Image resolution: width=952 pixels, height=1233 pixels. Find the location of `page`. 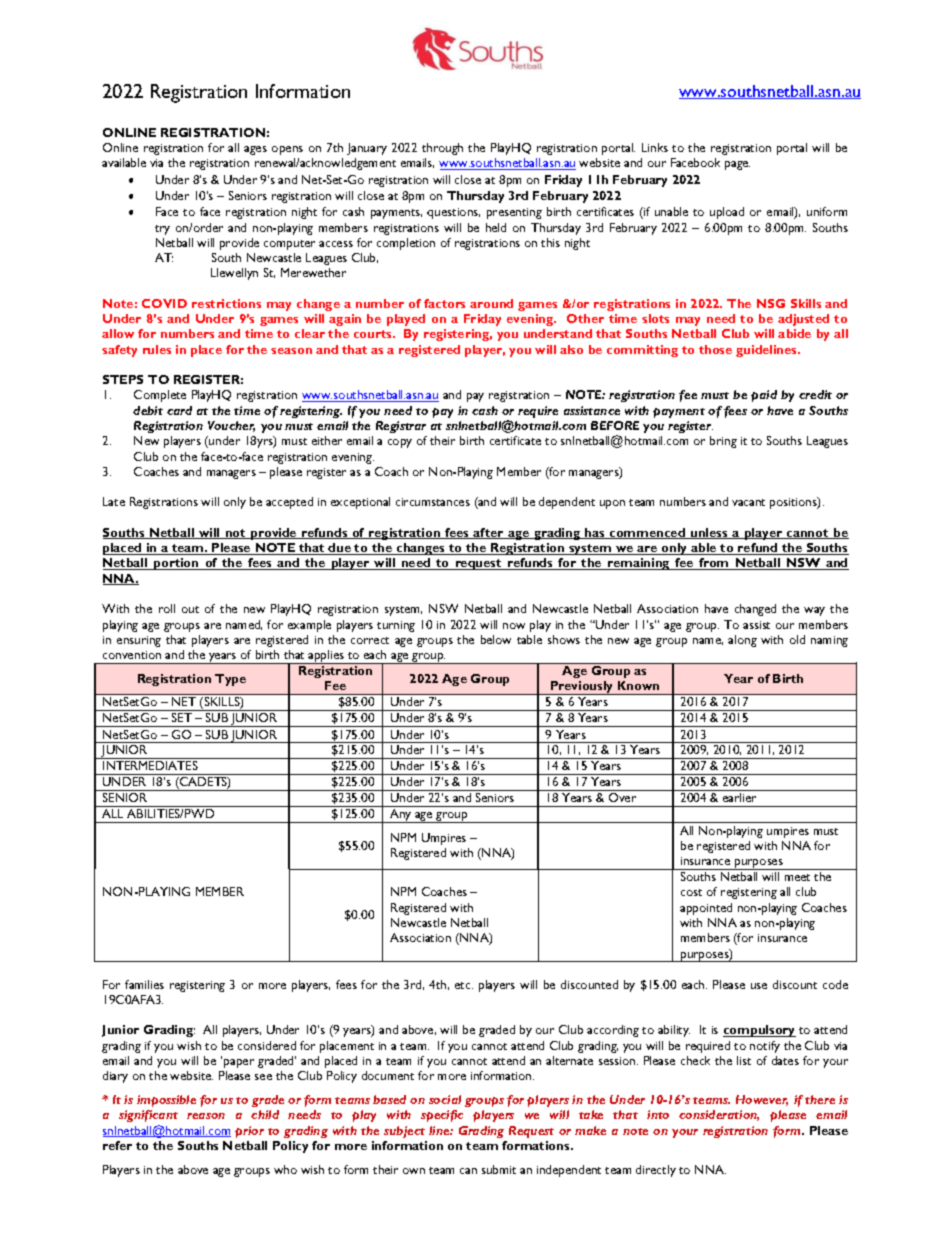

page is located at coordinates (737, 165).
